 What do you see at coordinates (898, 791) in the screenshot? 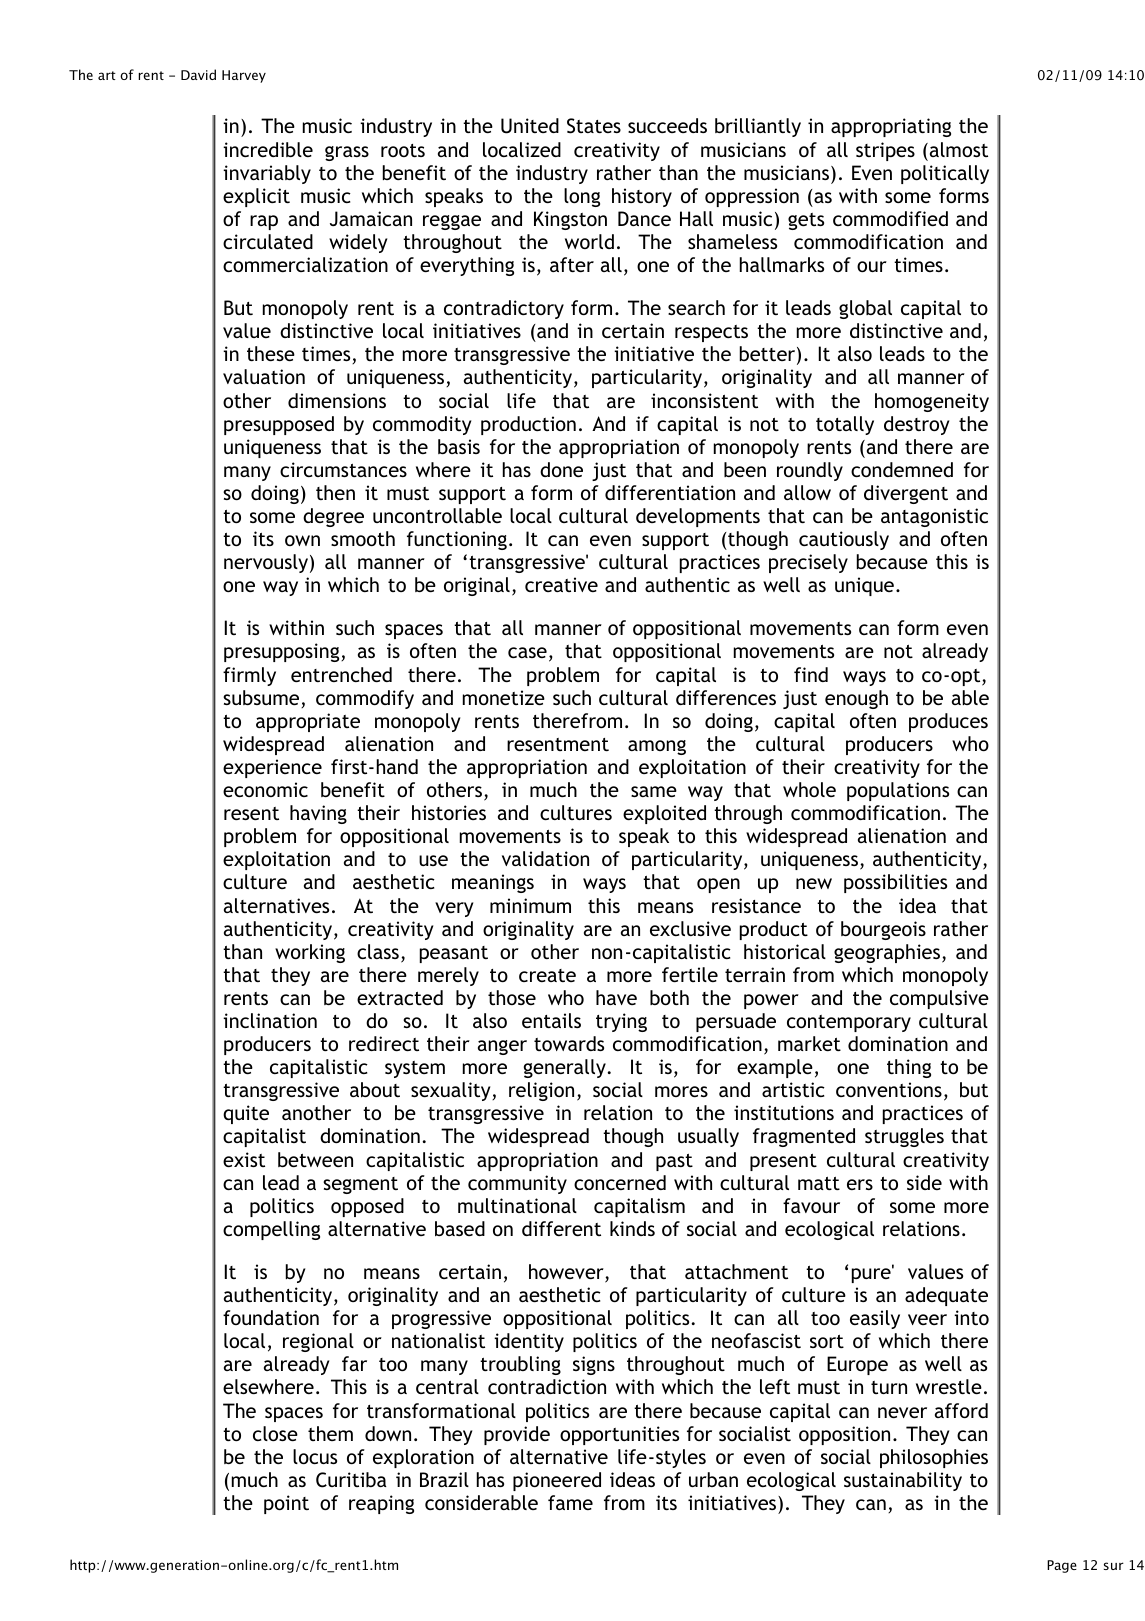
I see `populations` at bounding box center [898, 791].
